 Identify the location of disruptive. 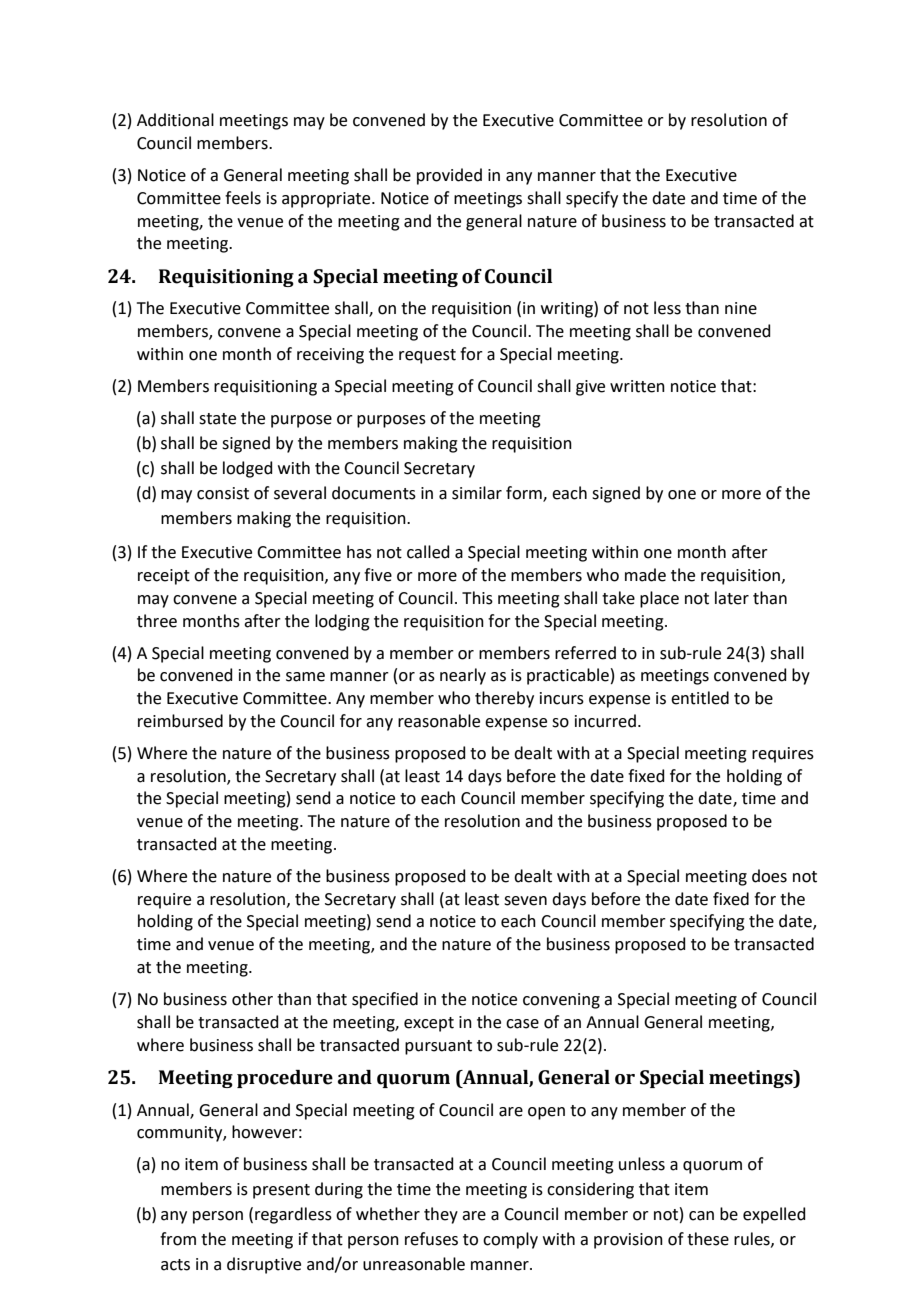
(264, 1265).
